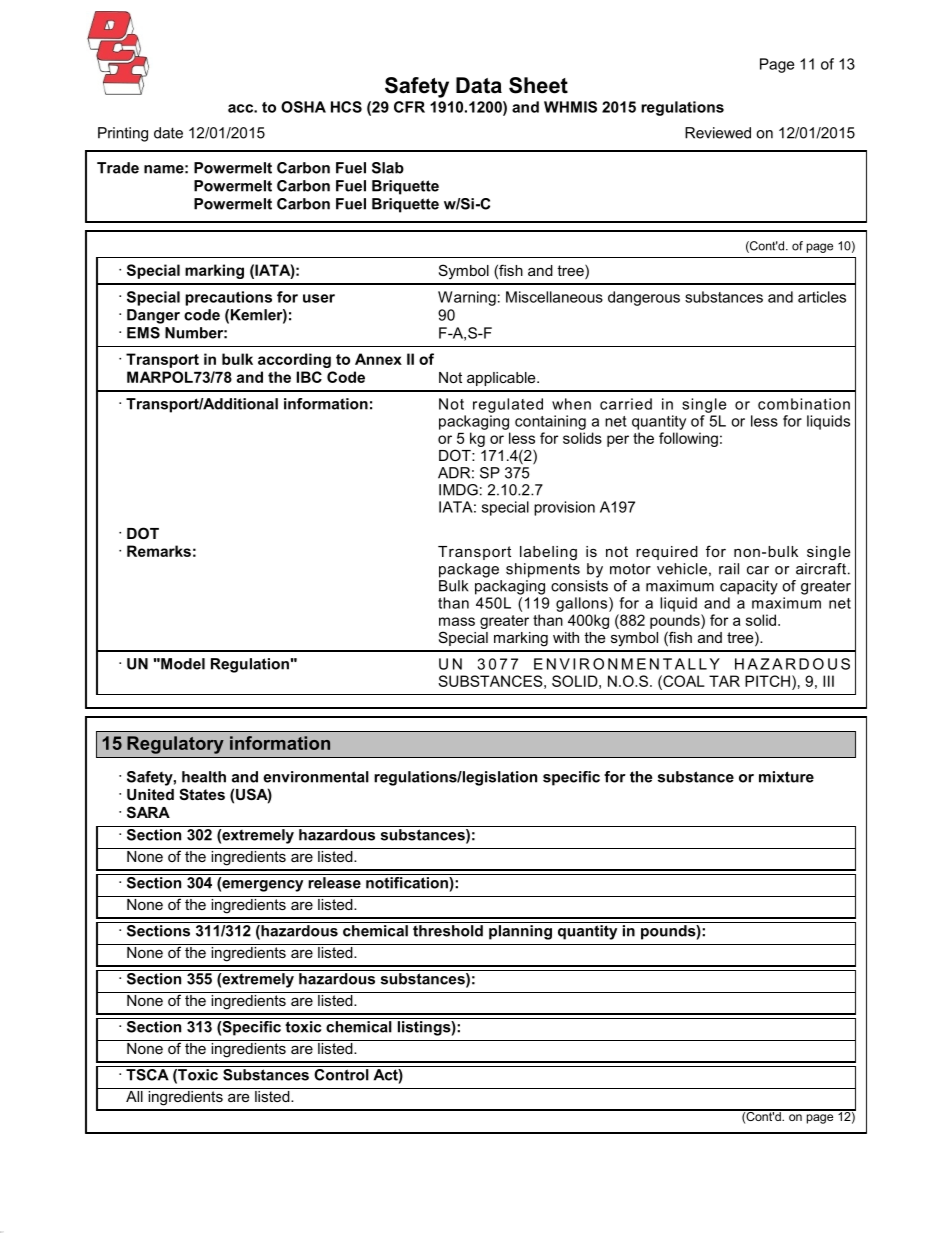 The height and width of the screenshot is (1233, 952). What do you see at coordinates (502, 379) in the screenshot?
I see `applicable` at bounding box center [502, 379].
